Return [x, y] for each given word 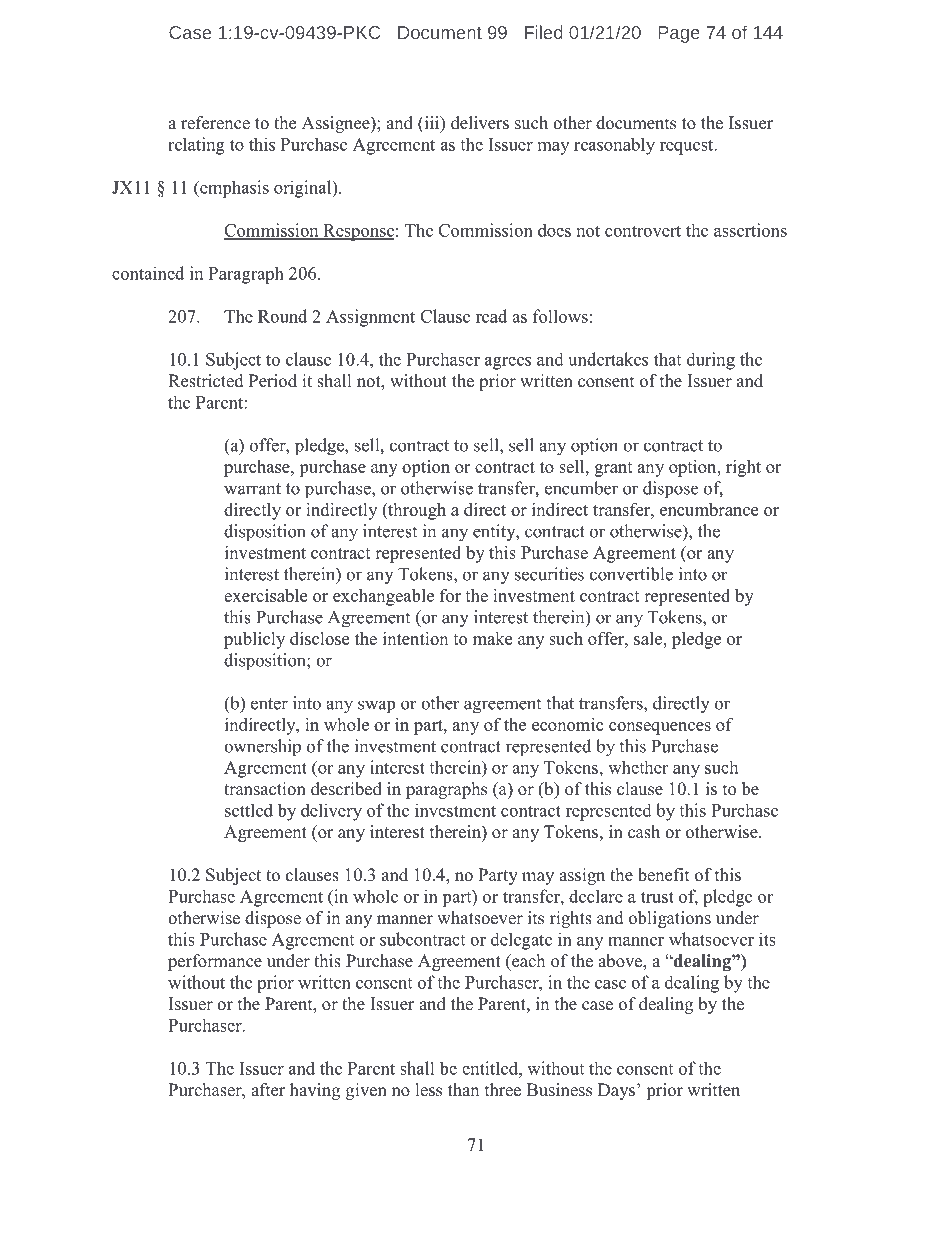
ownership [262, 748]
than [463, 1089]
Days [616, 1091]
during [711, 361]
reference [215, 123]
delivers [480, 123]
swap [376, 707]
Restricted [206, 381]
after [268, 1090]
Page [679, 34]
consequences [660, 728]
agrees [508, 363]
